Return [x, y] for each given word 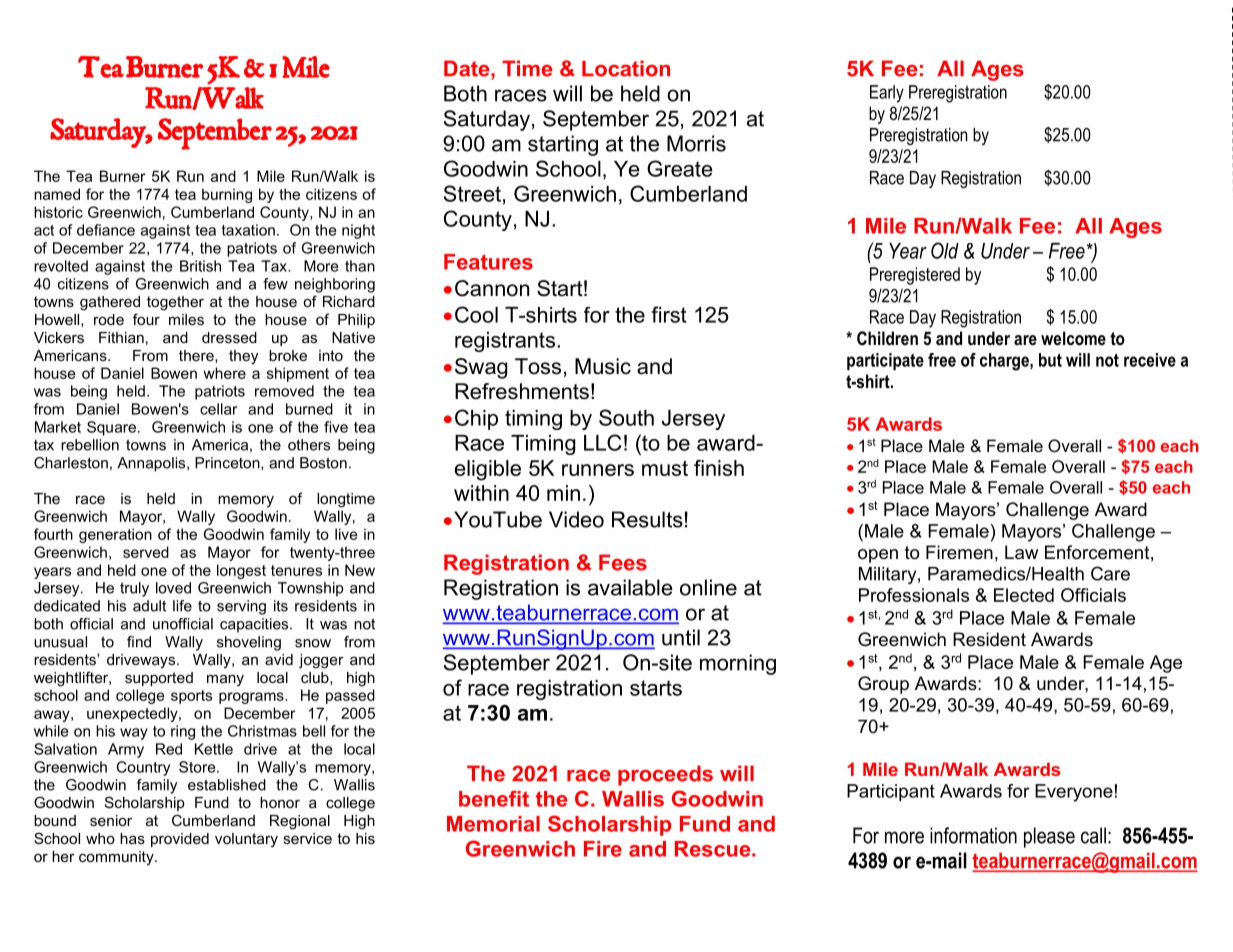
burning [227, 195]
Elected [1024, 595]
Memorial [493, 824]
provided [180, 840]
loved [173, 588]
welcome [1073, 338]
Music [603, 366]
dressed [229, 337]
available [630, 587]
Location [626, 68]
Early [887, 94]
